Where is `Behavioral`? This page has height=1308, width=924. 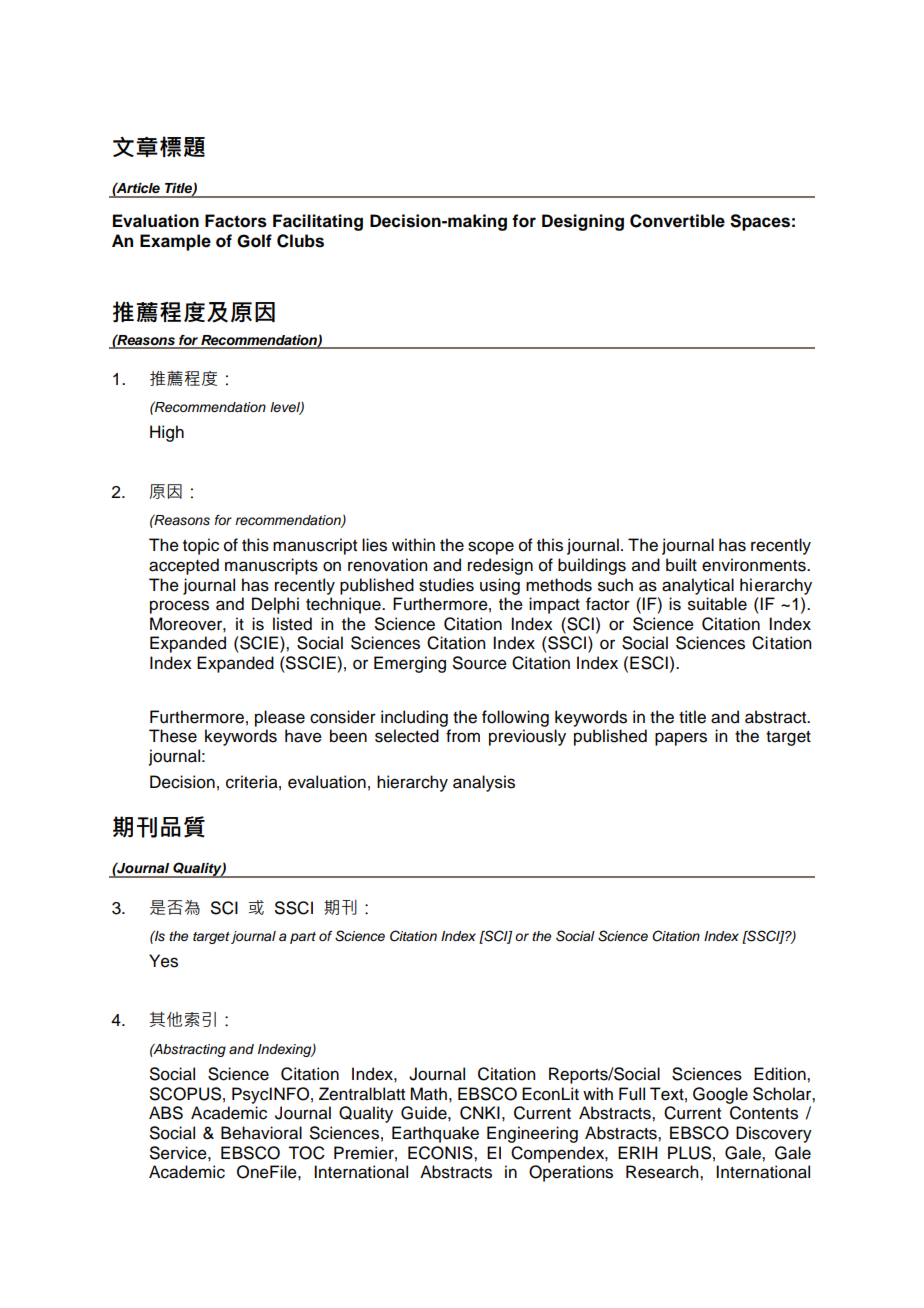 Behavioral is located at coordinates (261, 1133).
